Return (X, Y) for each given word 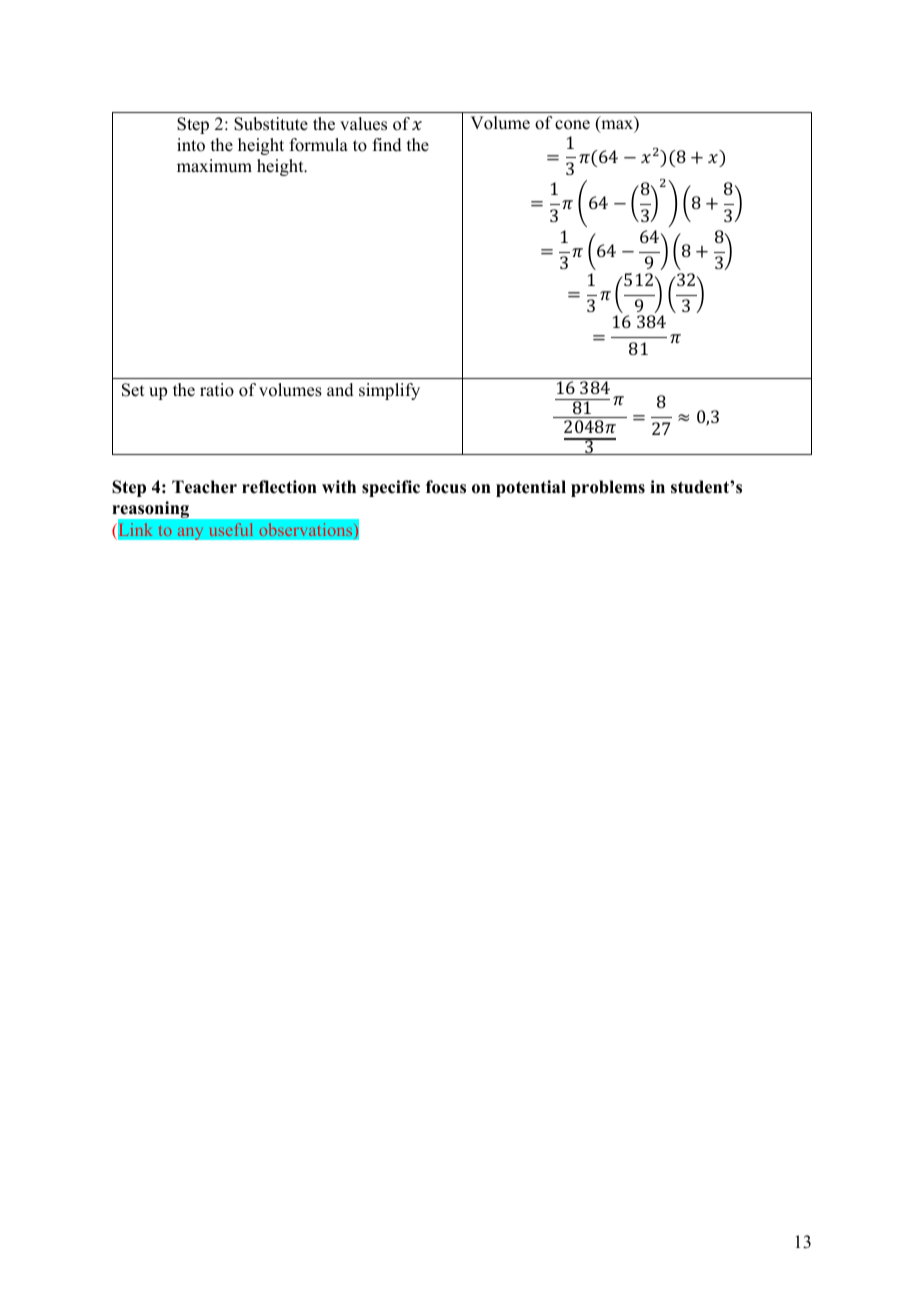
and (340, 390)
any (190, 533)
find (387, 145)
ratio (217, 390)
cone (572, 125)
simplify (389, 391)
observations (307, 529)
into (191, 145)
